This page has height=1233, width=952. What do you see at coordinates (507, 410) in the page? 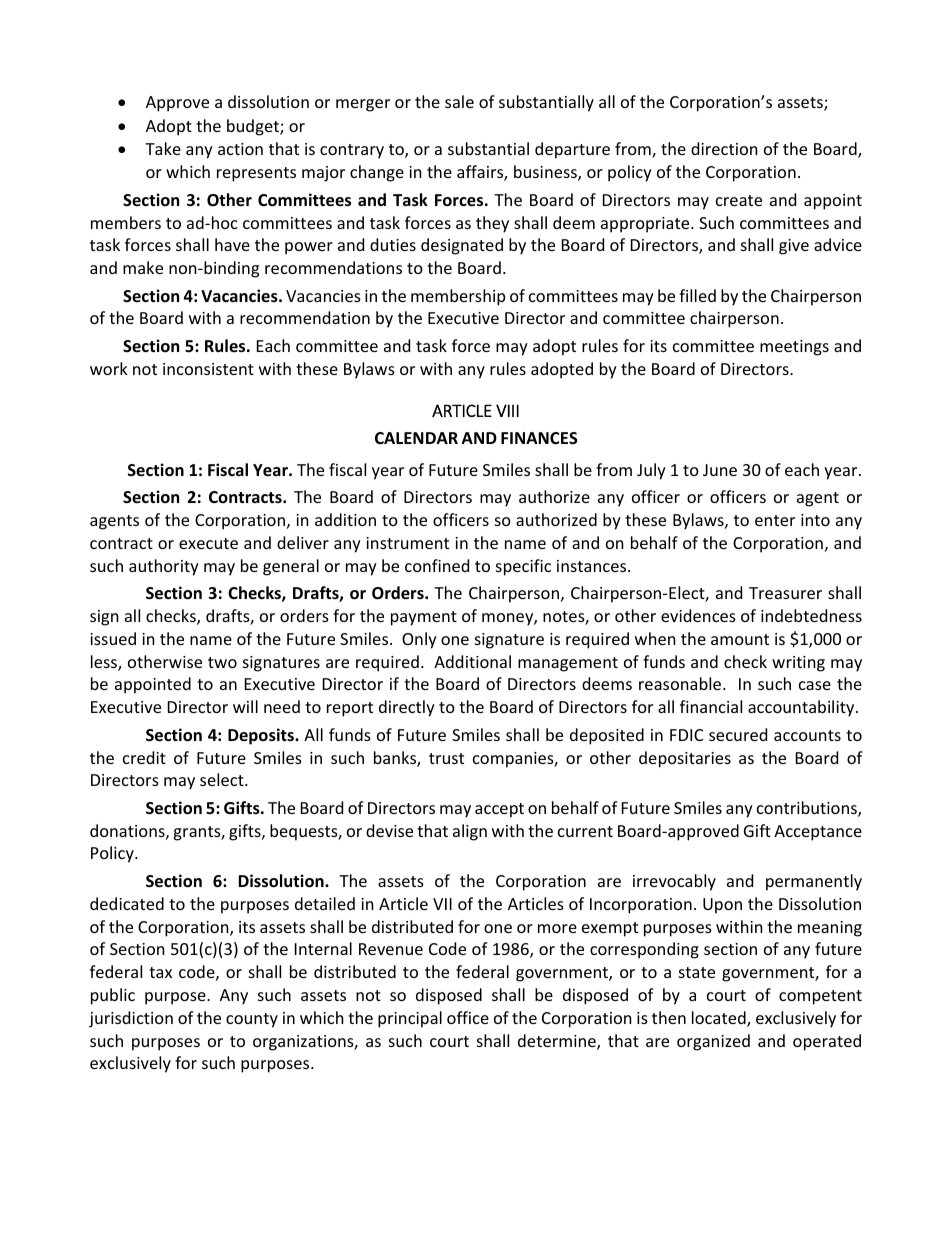
I see `VIII` at bounding box center [507, 410].
